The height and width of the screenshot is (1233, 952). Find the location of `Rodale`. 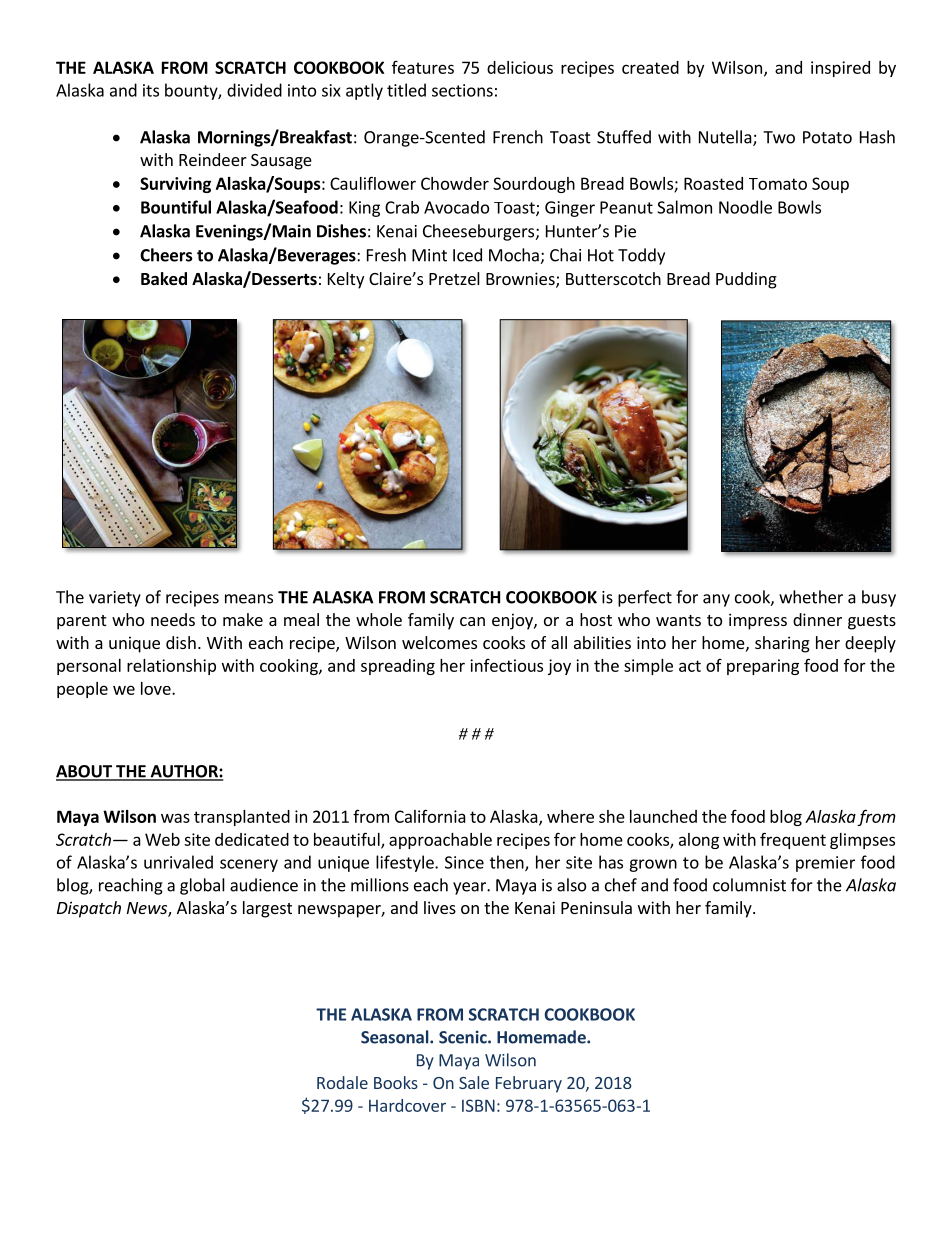

Rodale is located at coordinates (342, 1082).
